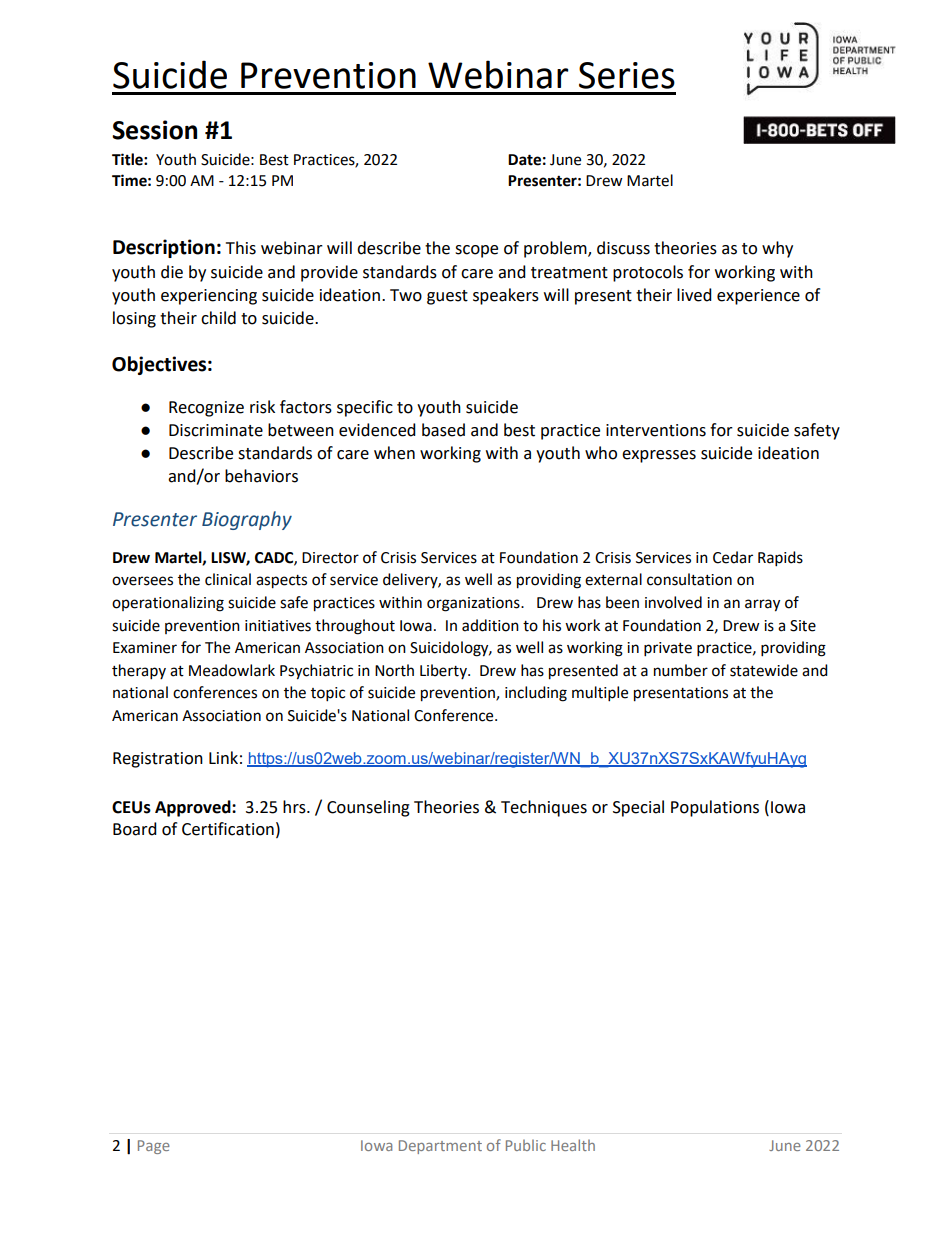  Describe the element at coordinates (154, 130) in the screenshot. I see `Session` at that location.
